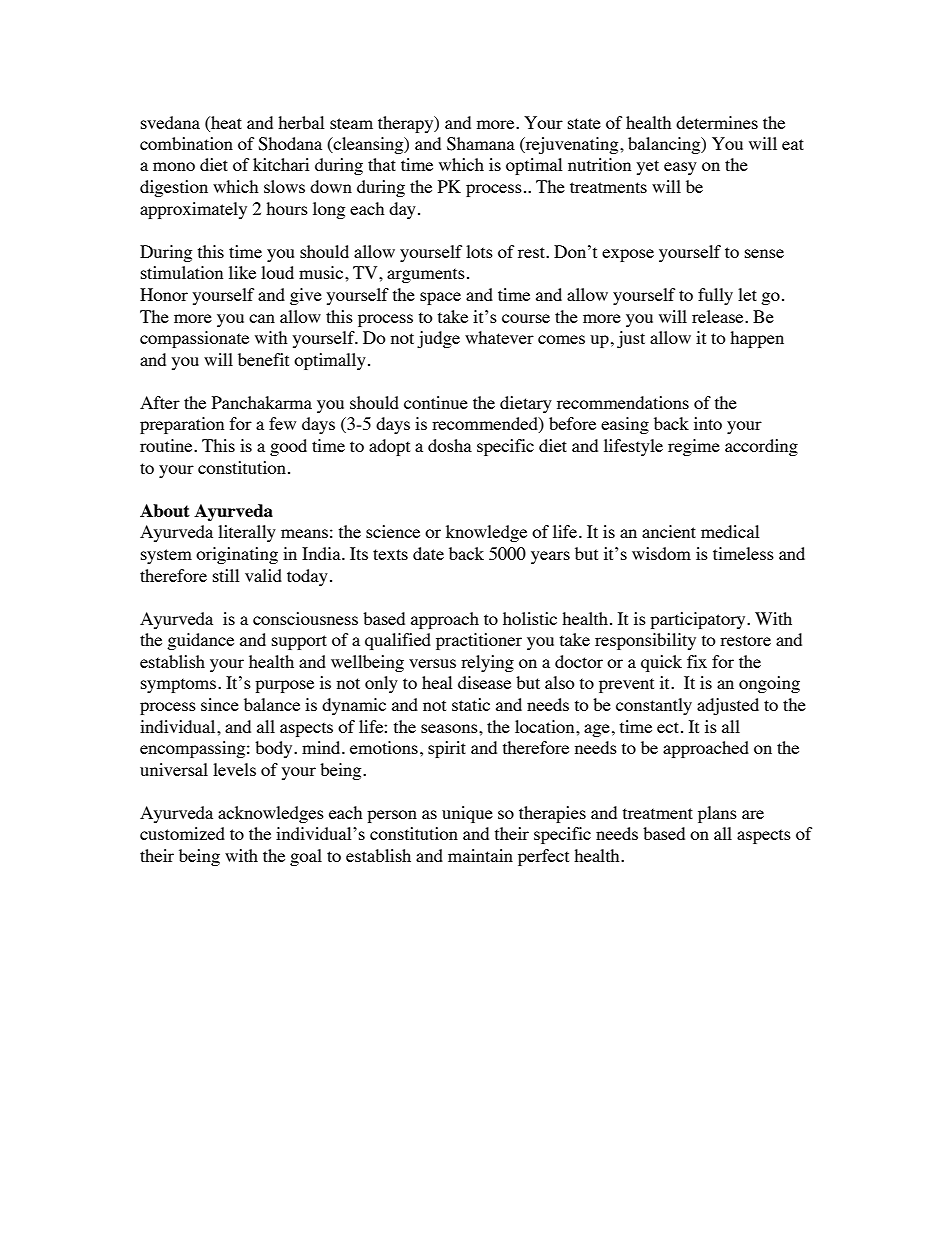  What do you see at coordinates (467, 814) in the screenshot?
I see `unique` at bounding box center [467, 814].
